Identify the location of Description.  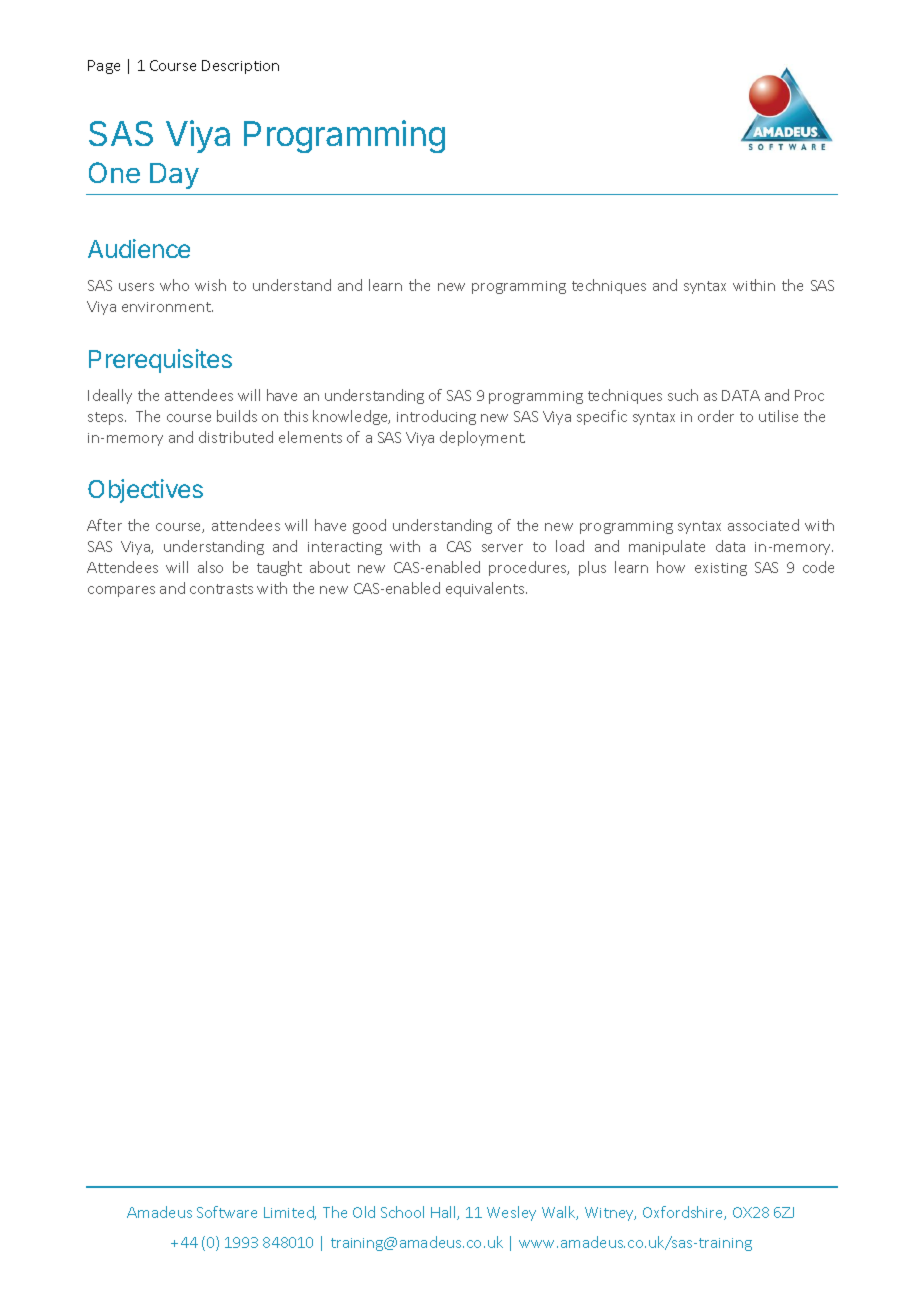
(240, 67).
